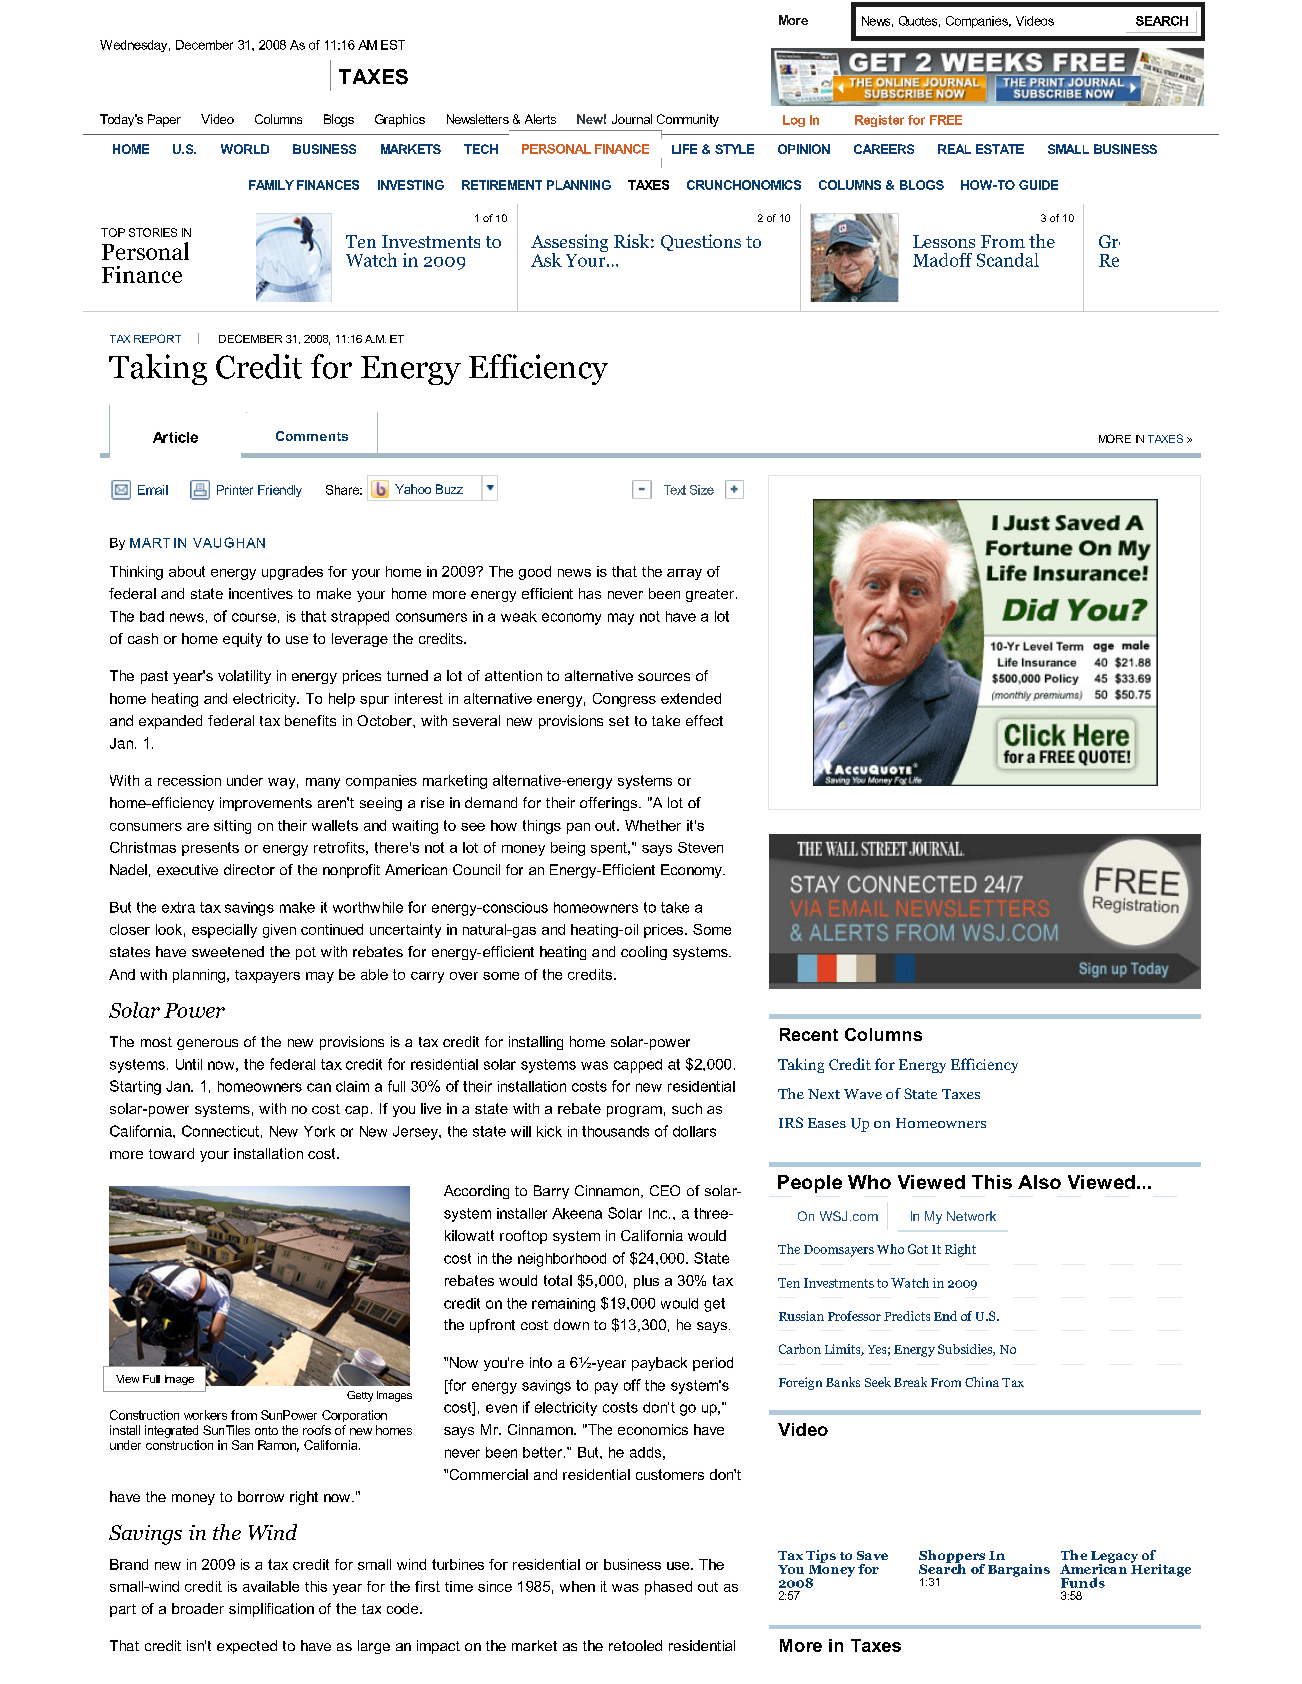 Image resolution: width=1302 pixels, height=1684 pixels. What do you see at coordinates (982, 1382) in the image?
I see `China` at bounding box center [982, 1382].
